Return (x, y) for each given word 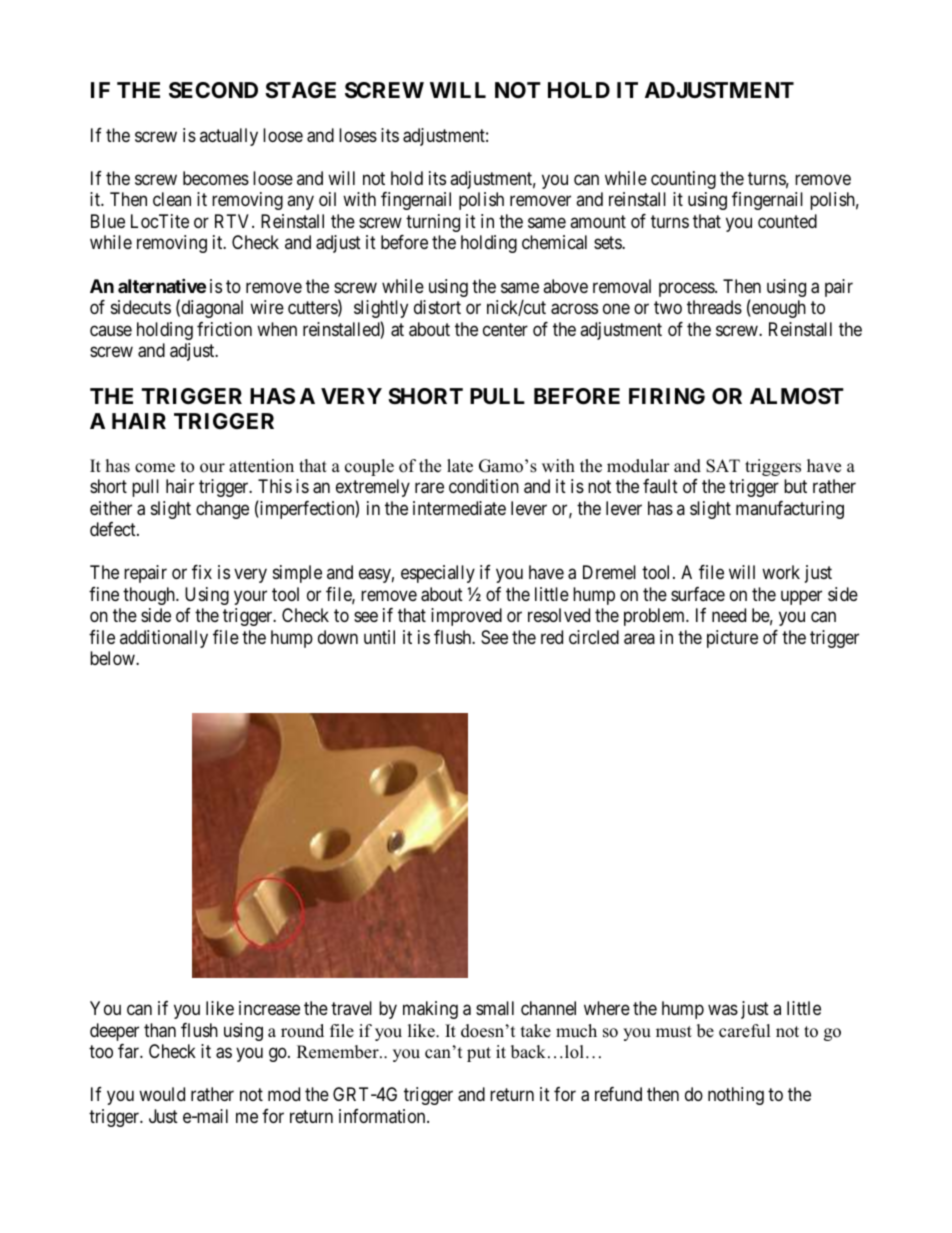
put (479, 1054)
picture (732, 639)
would (162, 1094)
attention (261, 466)
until (379, 637)
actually (229, 137)
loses (358, 135)
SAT (723, 466)
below (113, 658)
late (460, 466)
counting (683, 180)
